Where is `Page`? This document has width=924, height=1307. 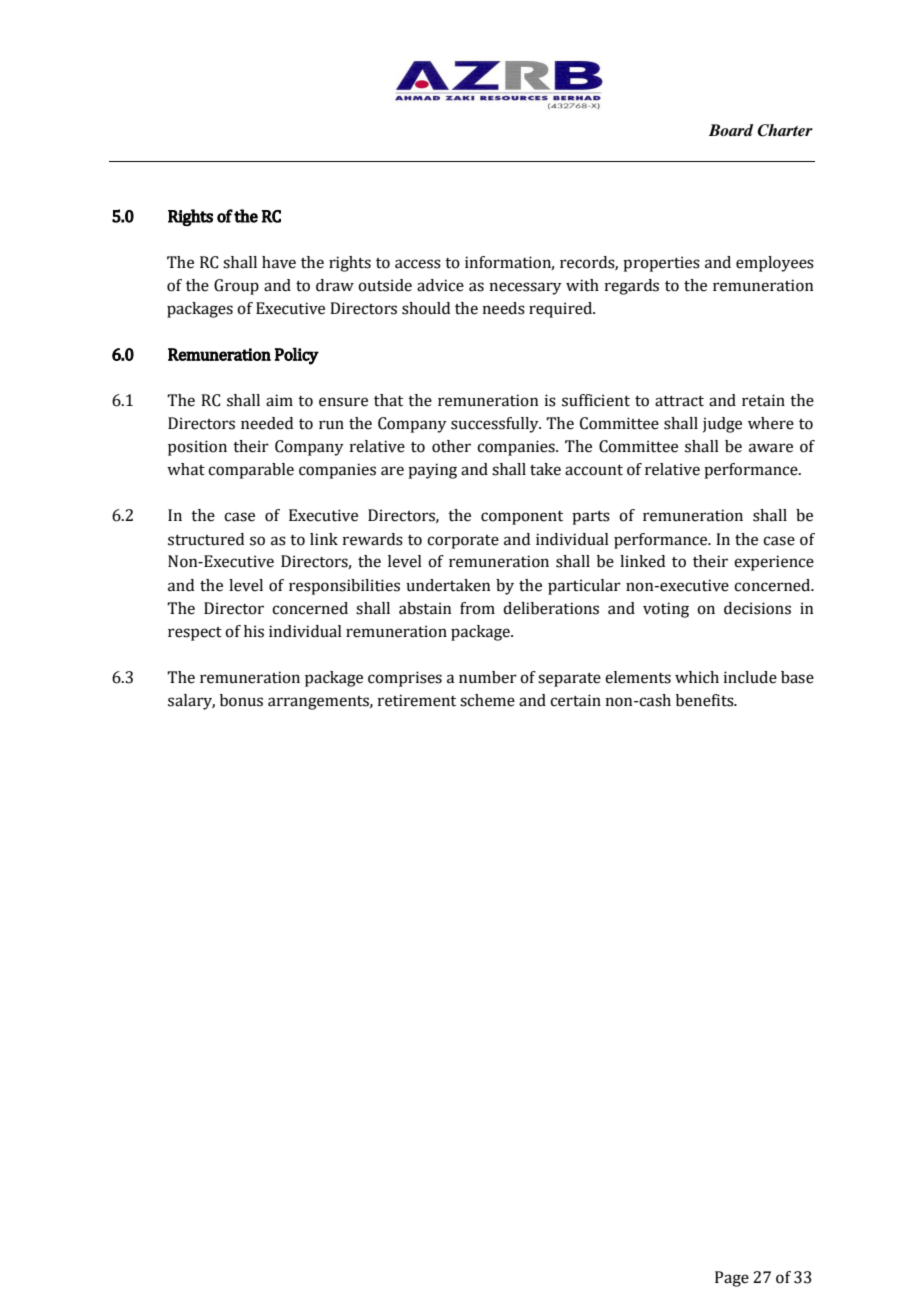 Page is located at coordinates (732, 1279).
